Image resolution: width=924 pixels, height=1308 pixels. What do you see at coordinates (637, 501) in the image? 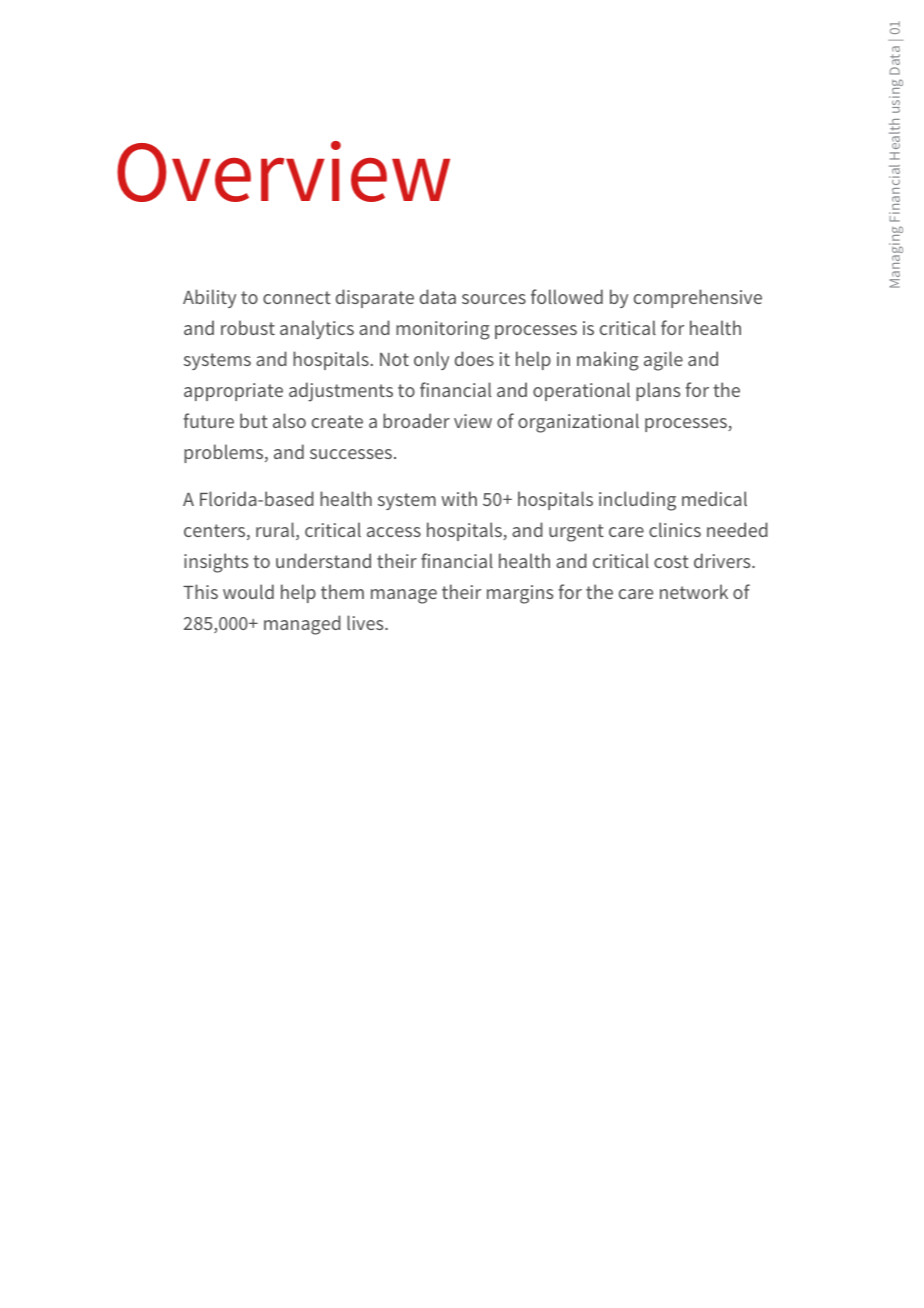
I see `including` at bounding box center [637, 501].
